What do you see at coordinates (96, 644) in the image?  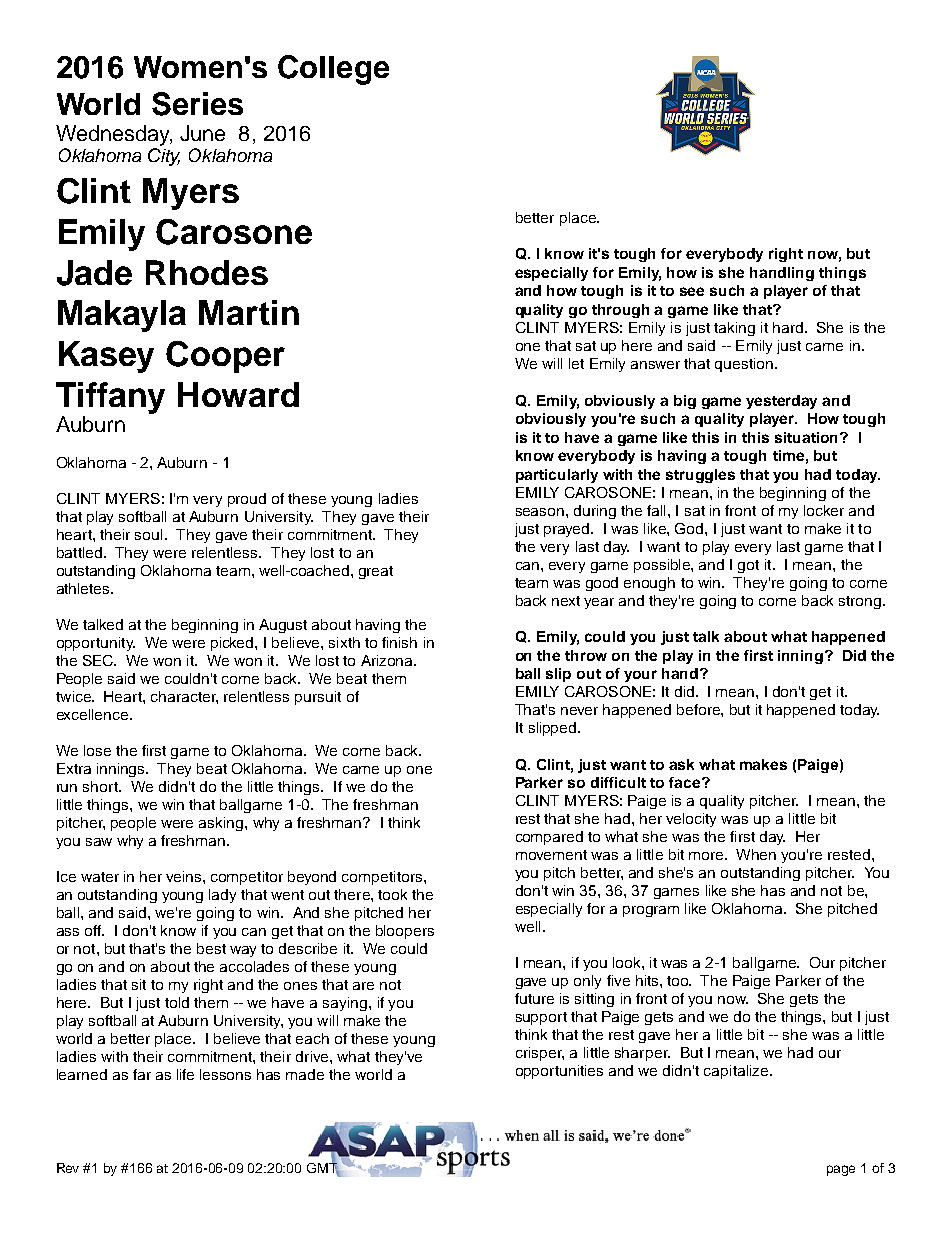 I see `opportunity` at bounding box center [96, 644].
